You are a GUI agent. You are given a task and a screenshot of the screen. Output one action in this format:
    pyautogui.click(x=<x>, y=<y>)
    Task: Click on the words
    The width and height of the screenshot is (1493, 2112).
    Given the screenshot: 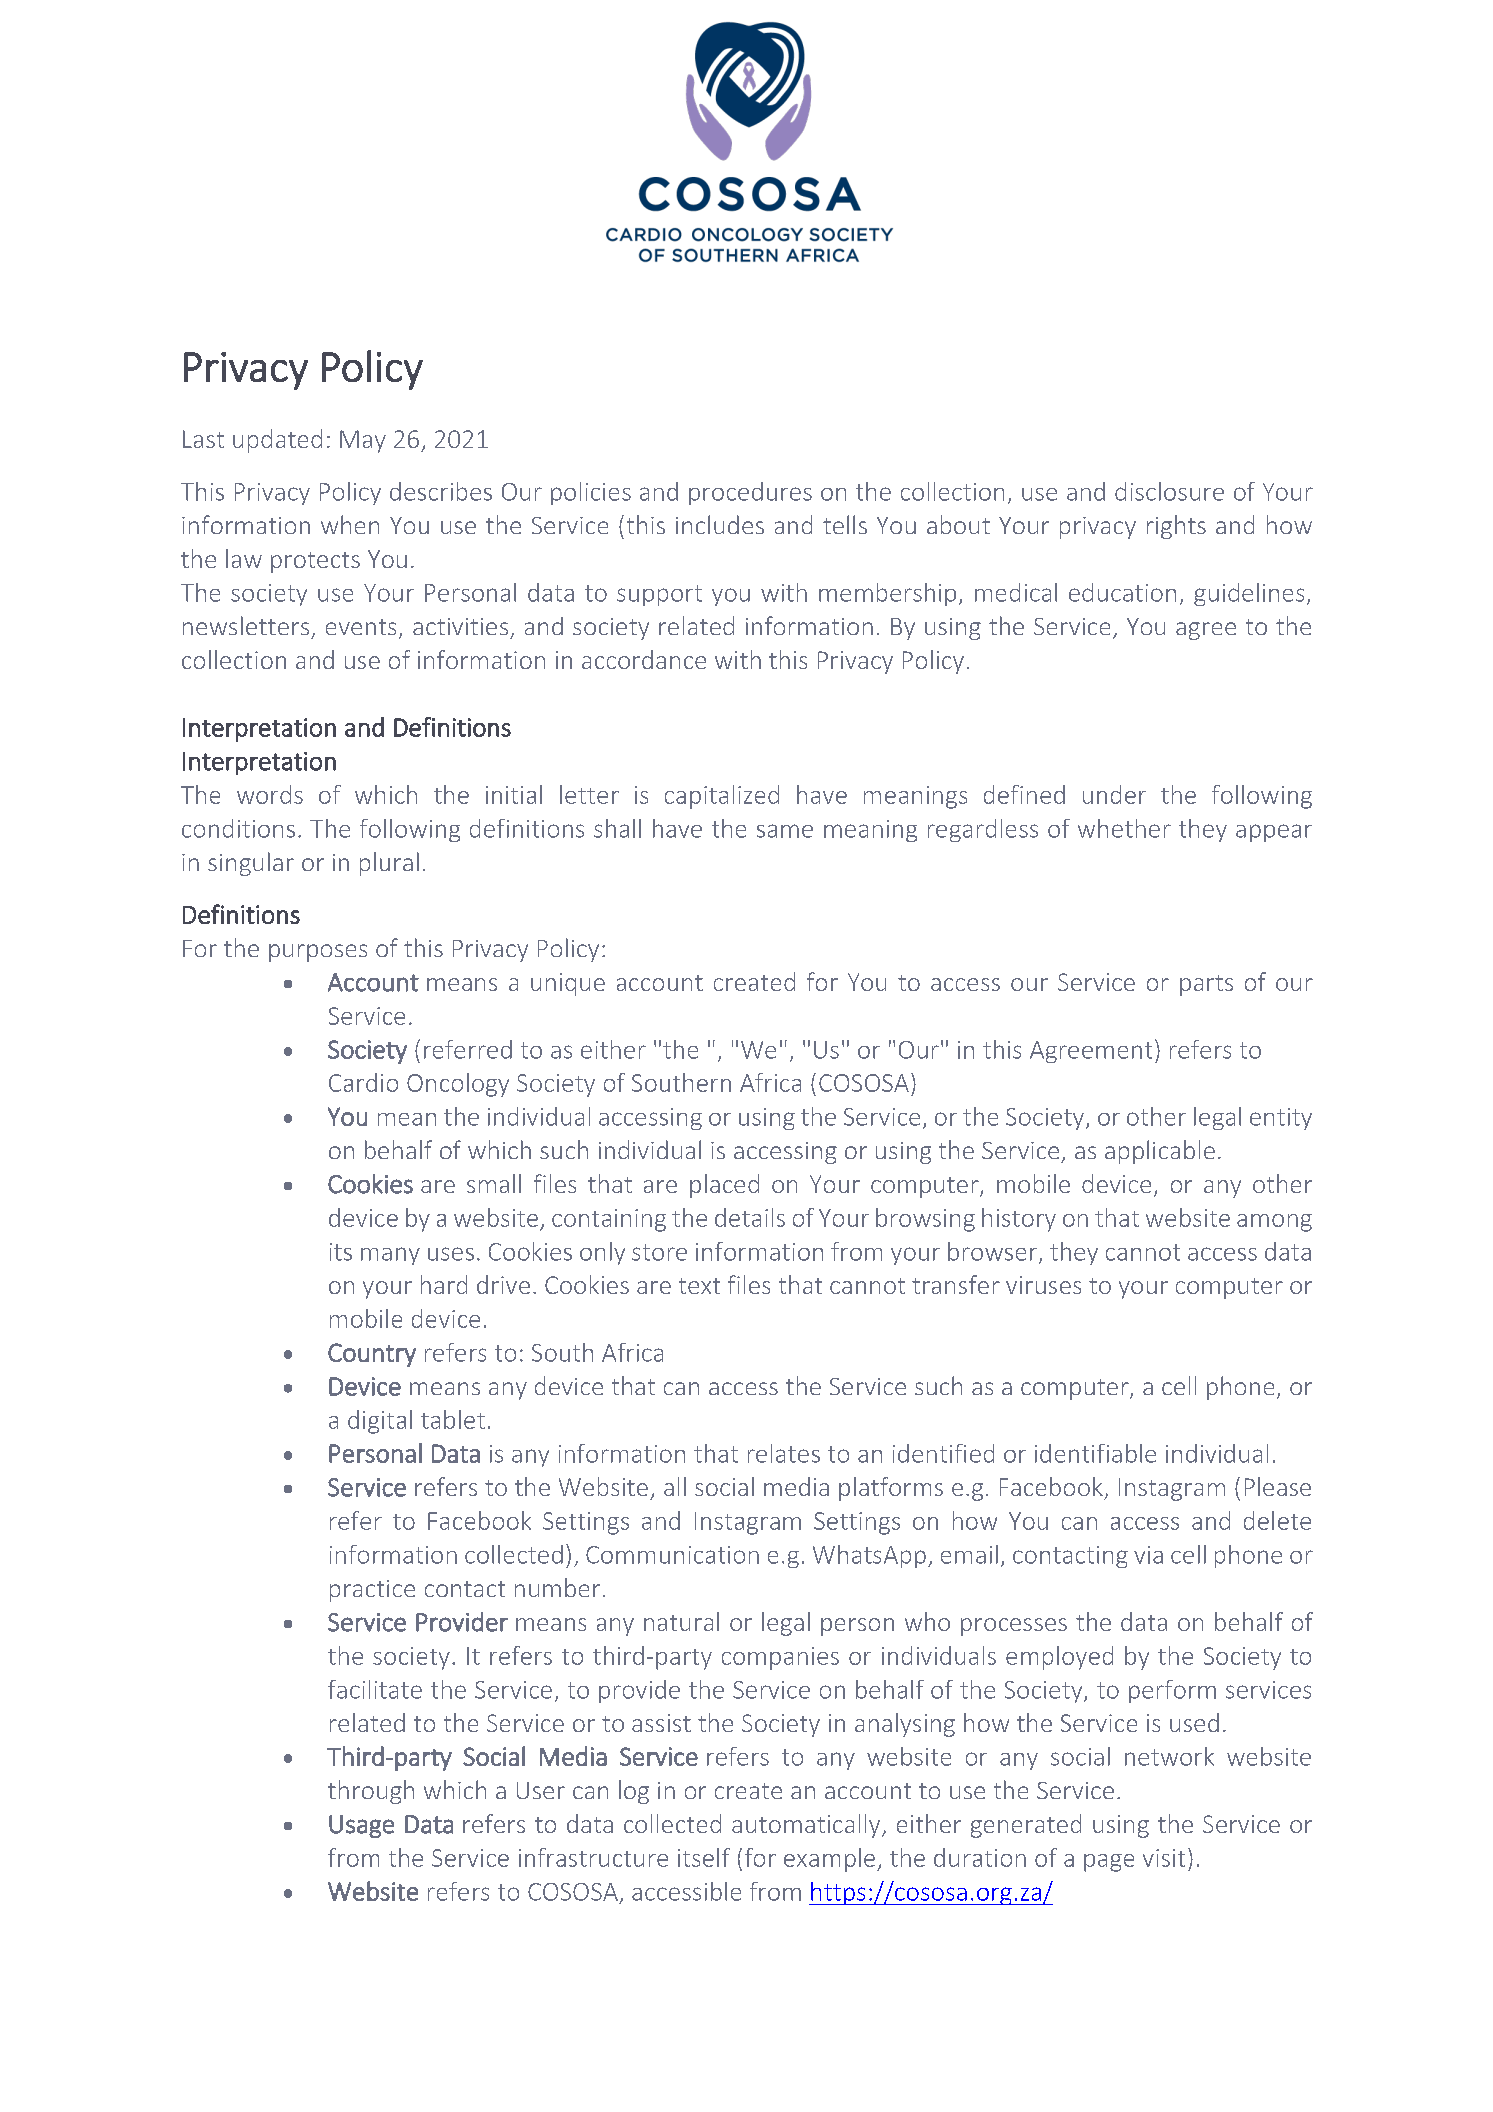 What is the action you would take?
    pyautogui.click(x=270, y=794)
